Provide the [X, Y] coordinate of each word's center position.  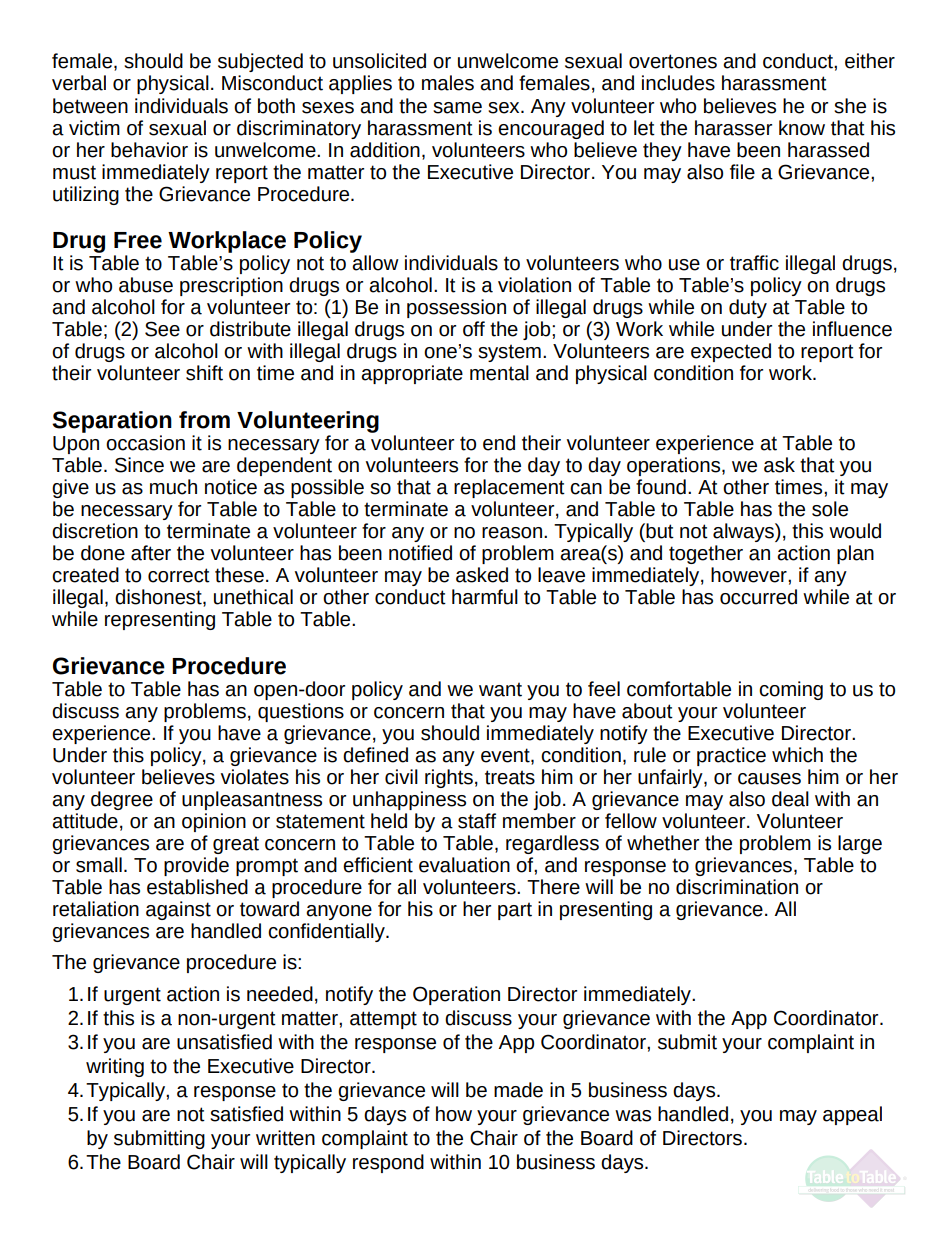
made [518, 1090]
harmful [485, 597]
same [457, 108]
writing [115, 1067]
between [90, 106]
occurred [758, 597]
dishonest [159, 598]
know [802, 128]
